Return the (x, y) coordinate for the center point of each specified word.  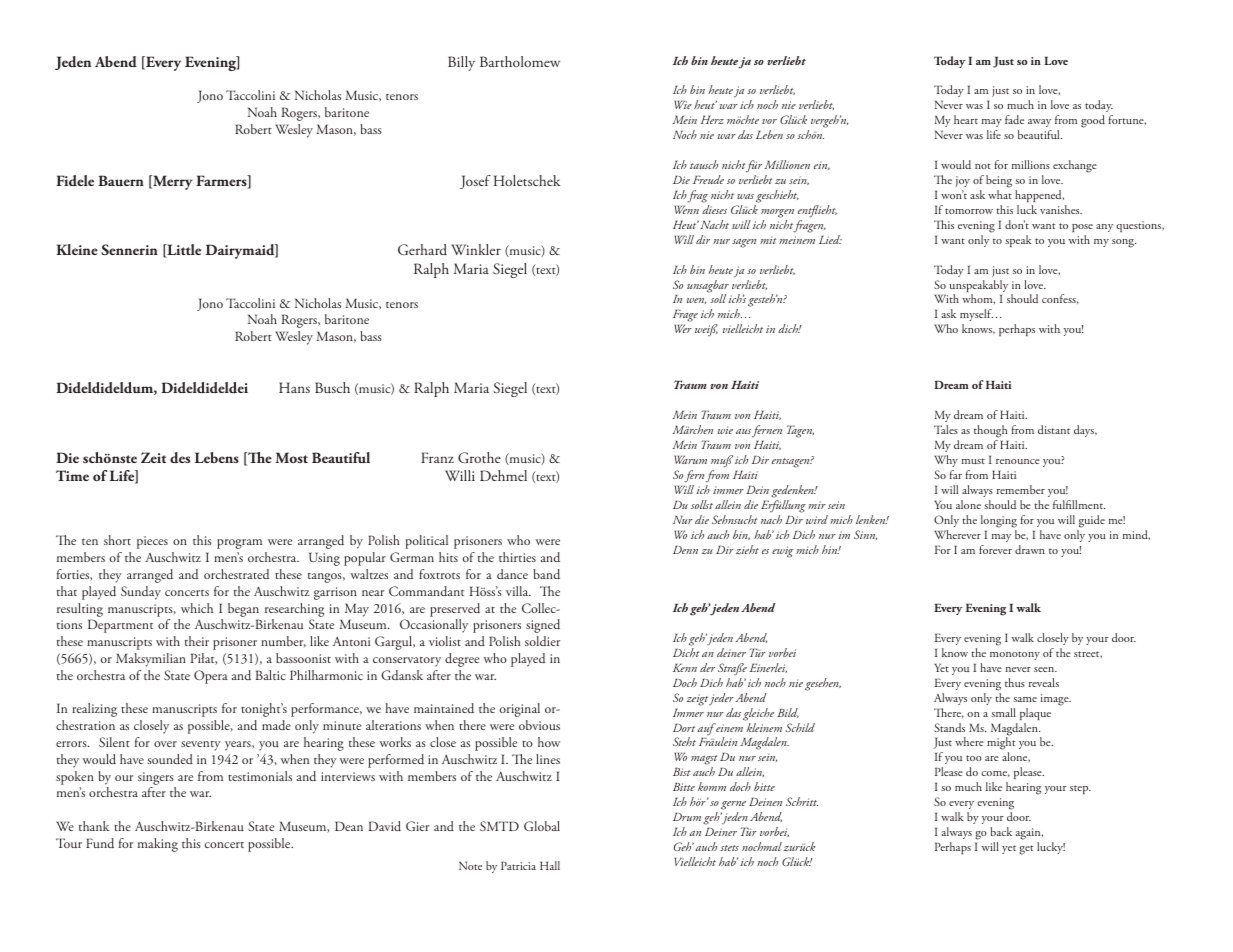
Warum (690, 459)
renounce (1018, 461)
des (180, 458)
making (158, 845)
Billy (461, 63)
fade (1014, 119)
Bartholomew (520, 61)
